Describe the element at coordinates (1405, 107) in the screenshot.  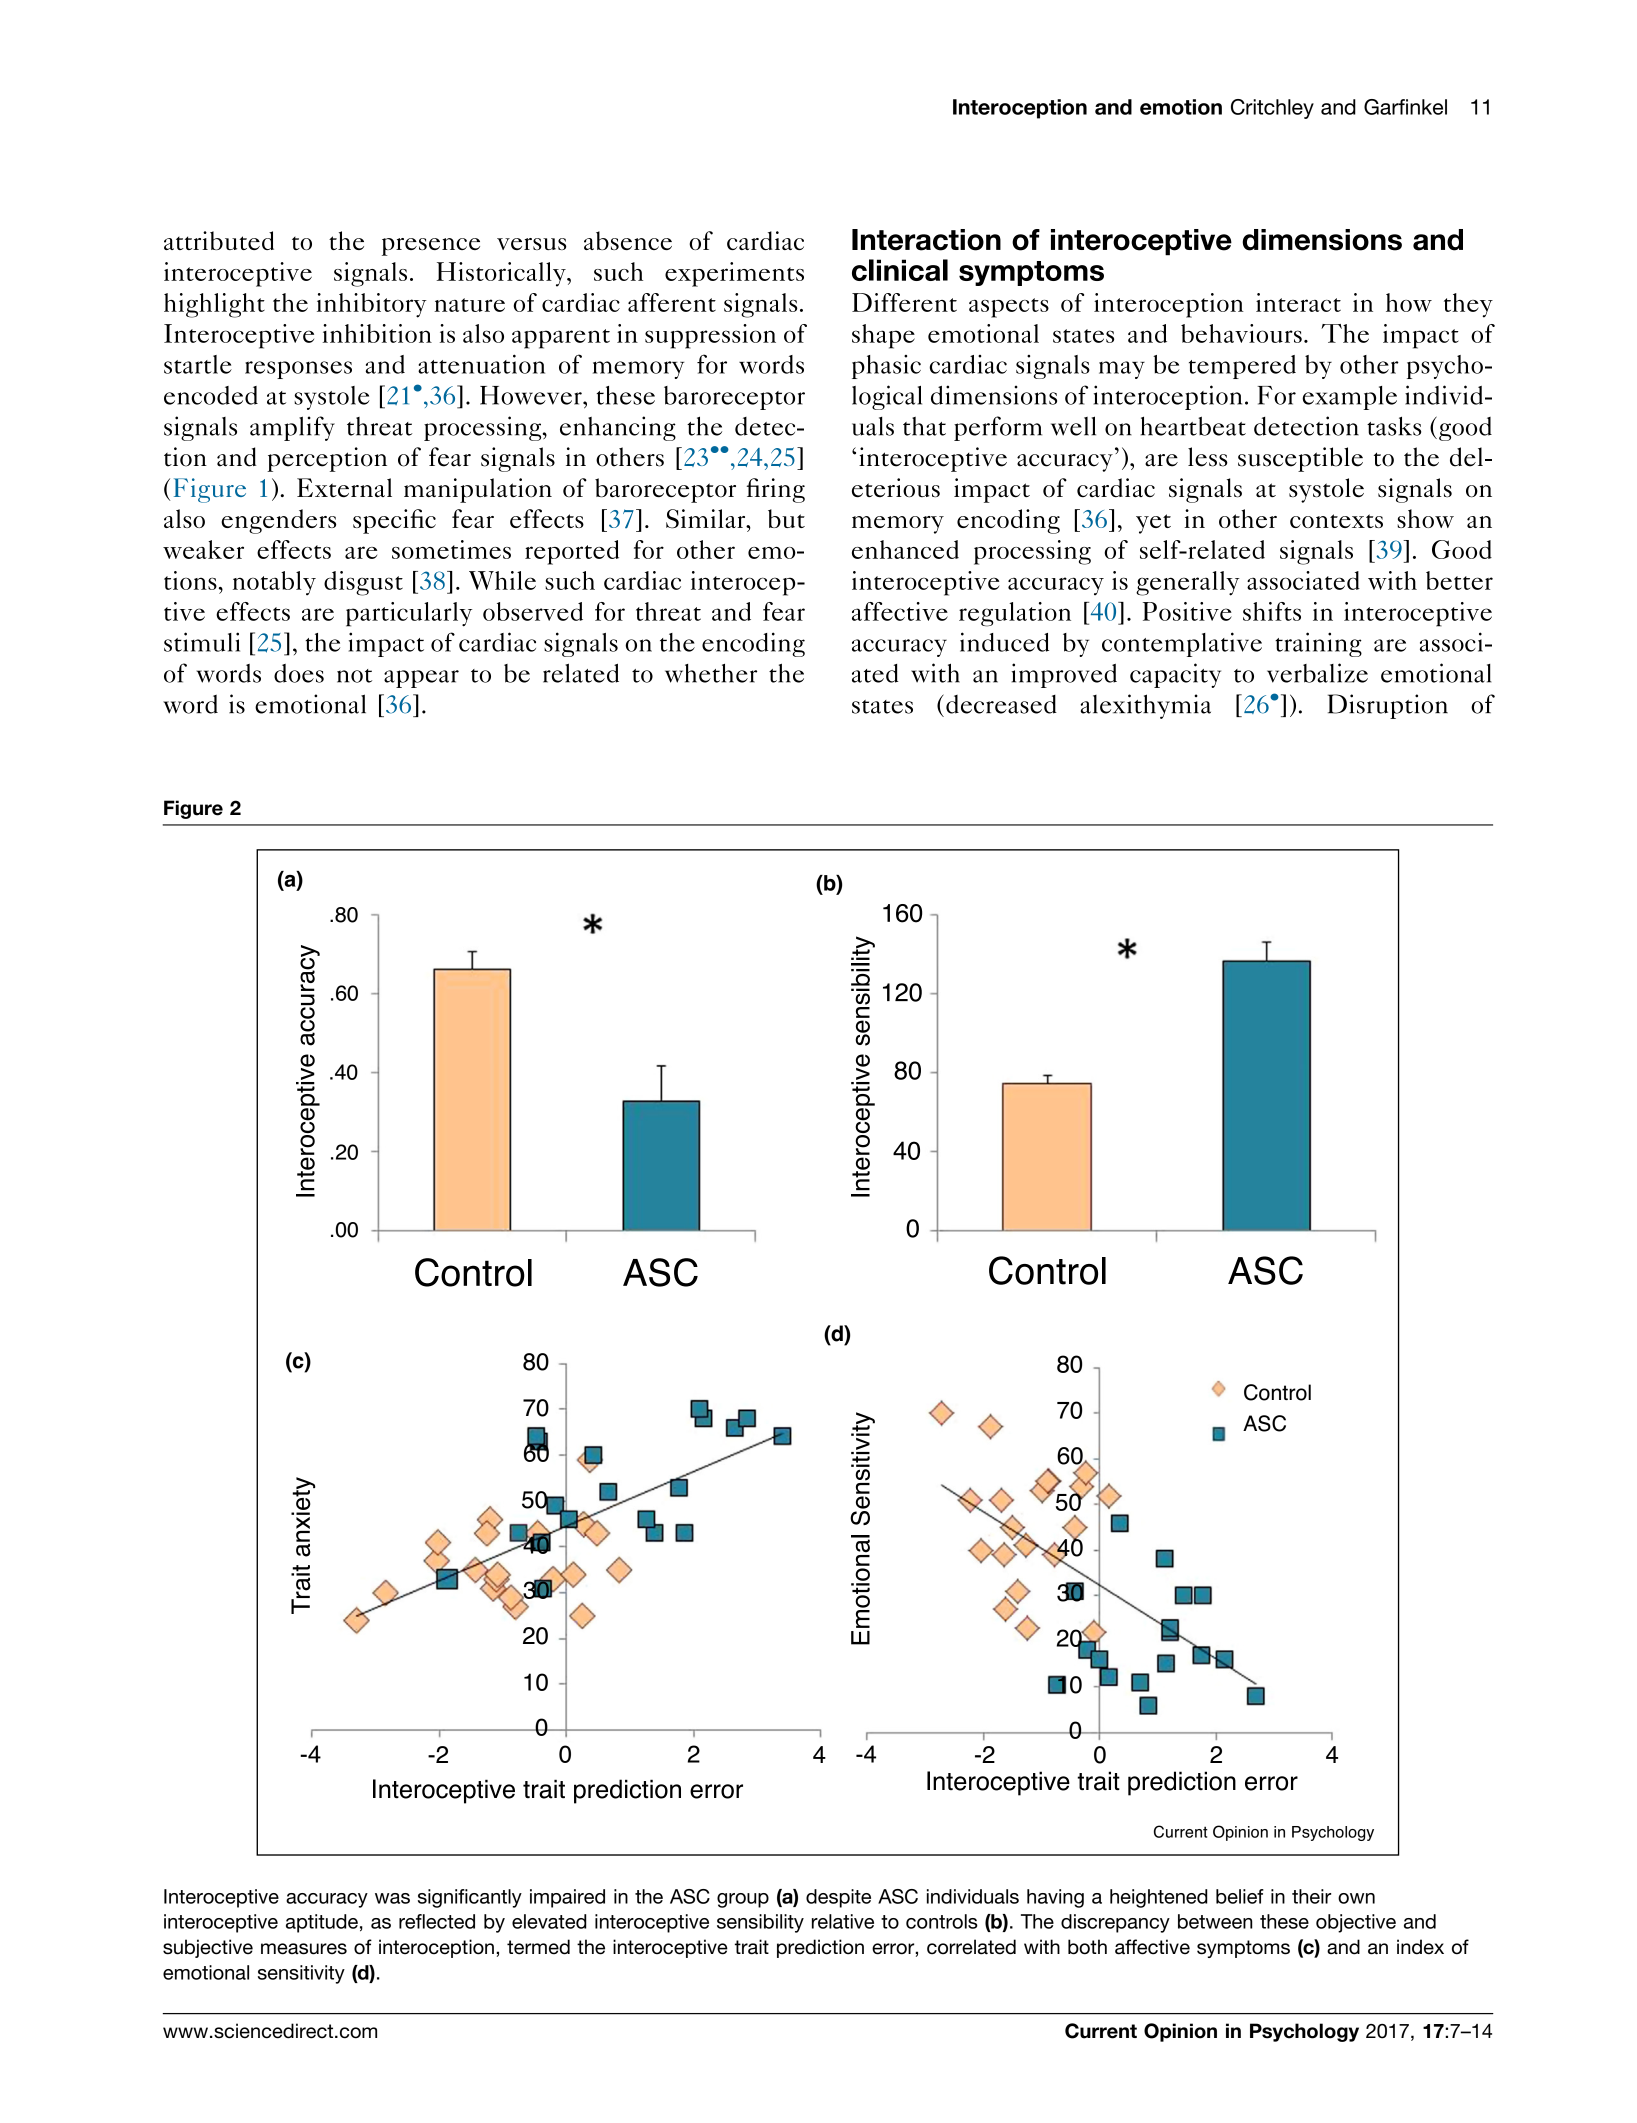
I see `Garfinkel` at that location.
